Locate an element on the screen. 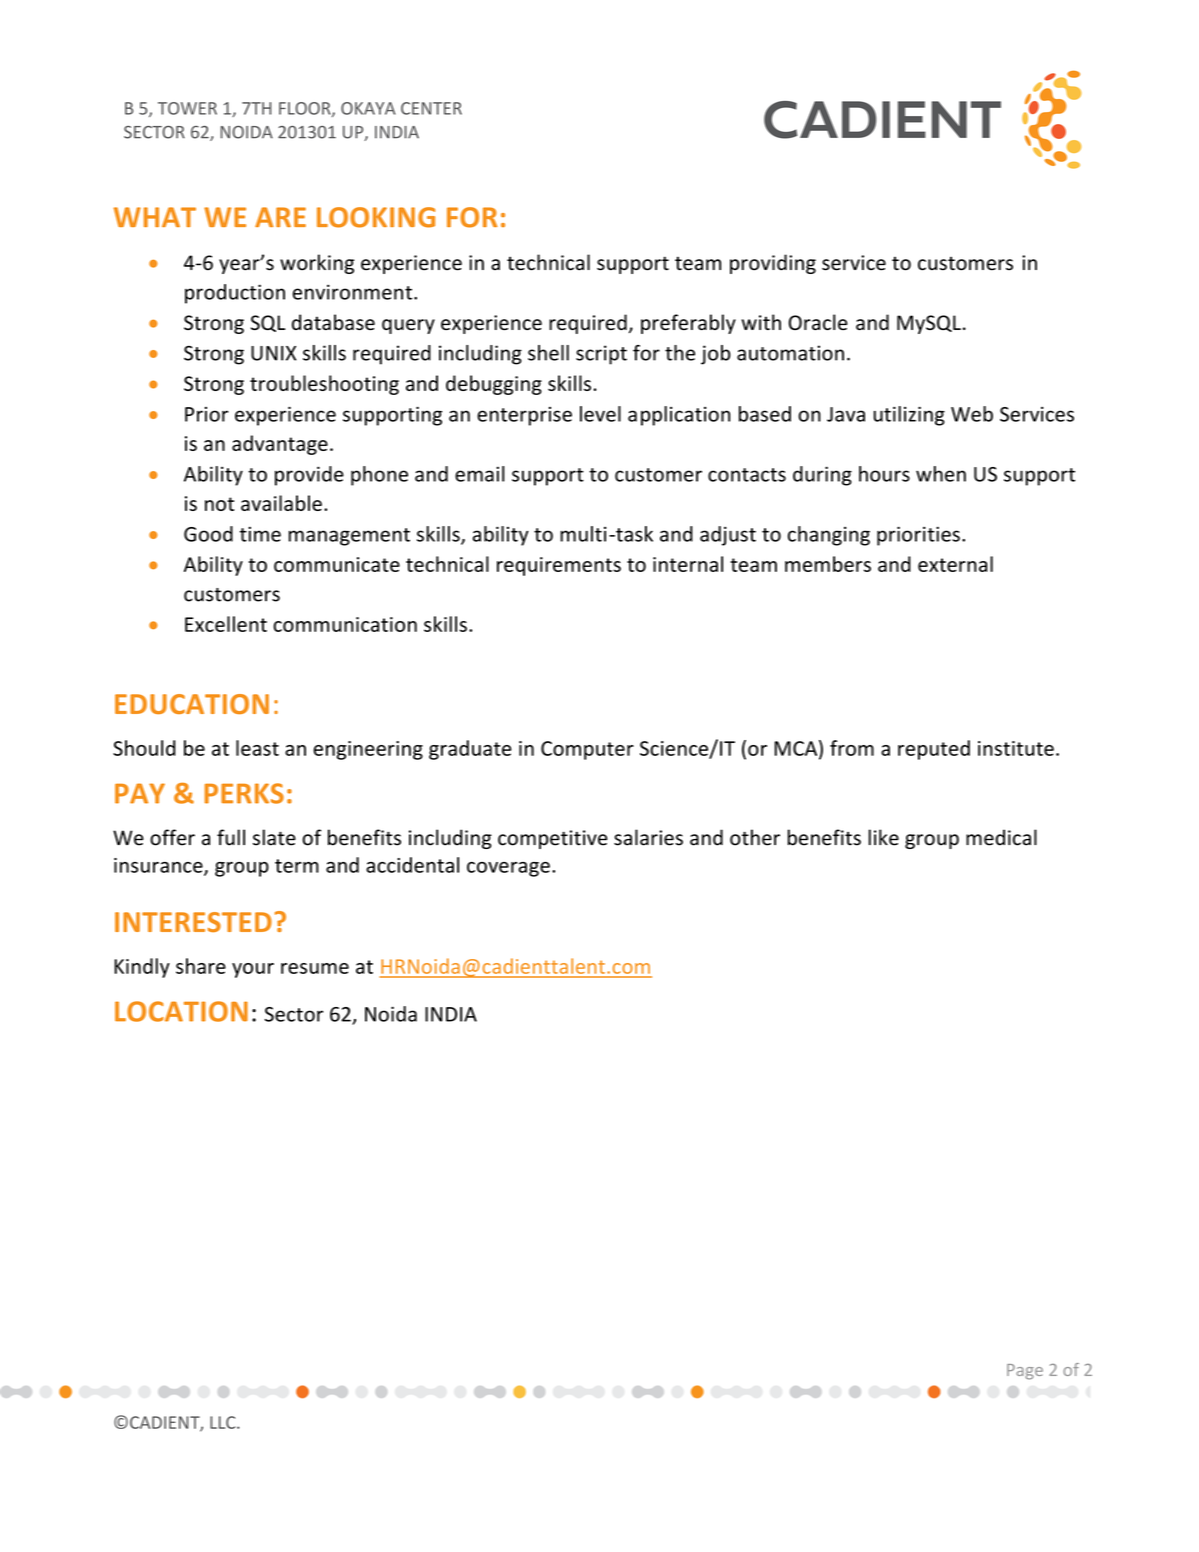  time is located at coordinates (260, 534).
